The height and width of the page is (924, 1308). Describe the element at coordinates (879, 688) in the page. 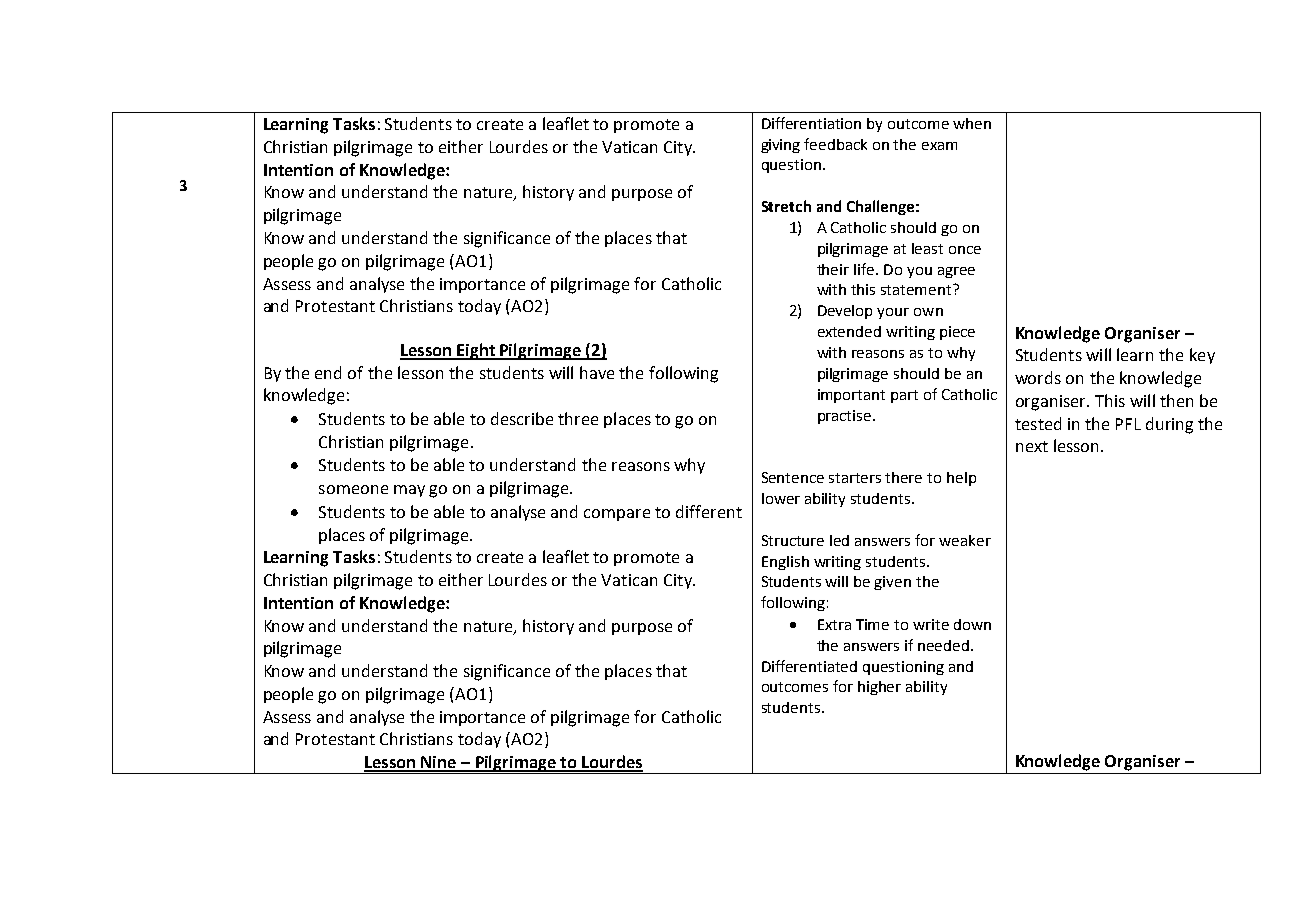

I see `higher` at that location.
